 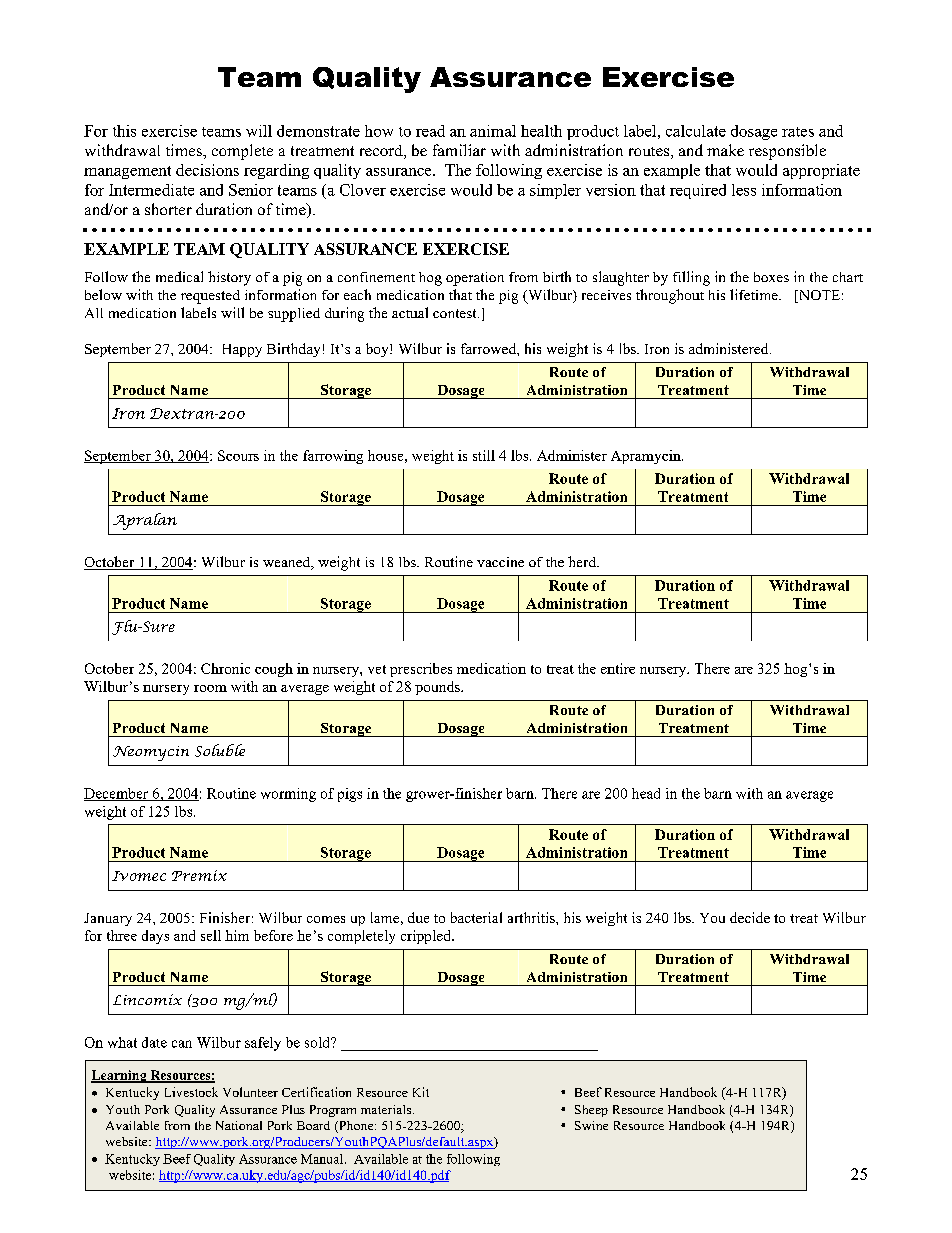 I want to click on Kit, so click(x=421, y=1092).
